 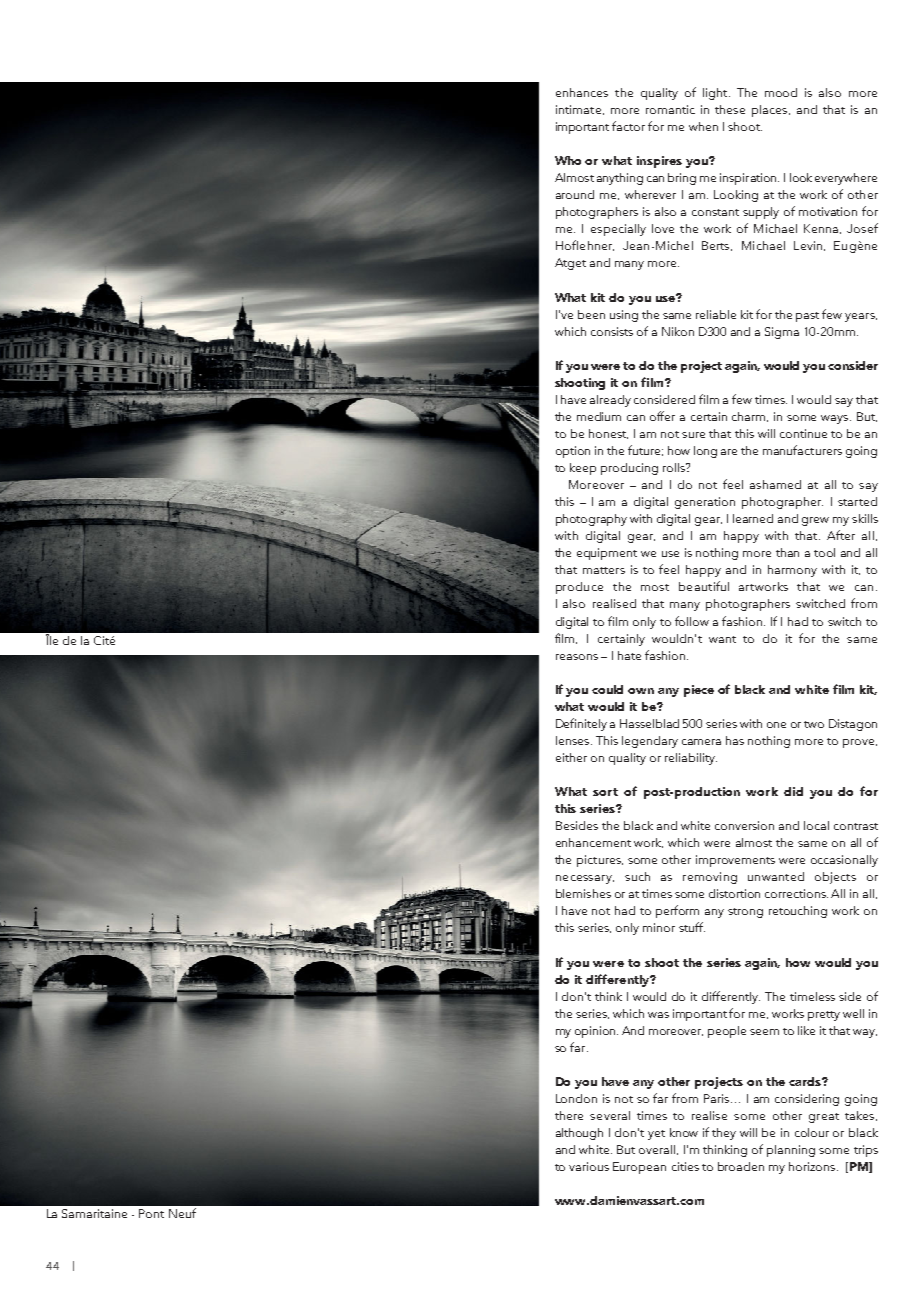 What do you see at coordinates (578, 109) in the page?
I see `intimate` at bounding box center [578, 109].
